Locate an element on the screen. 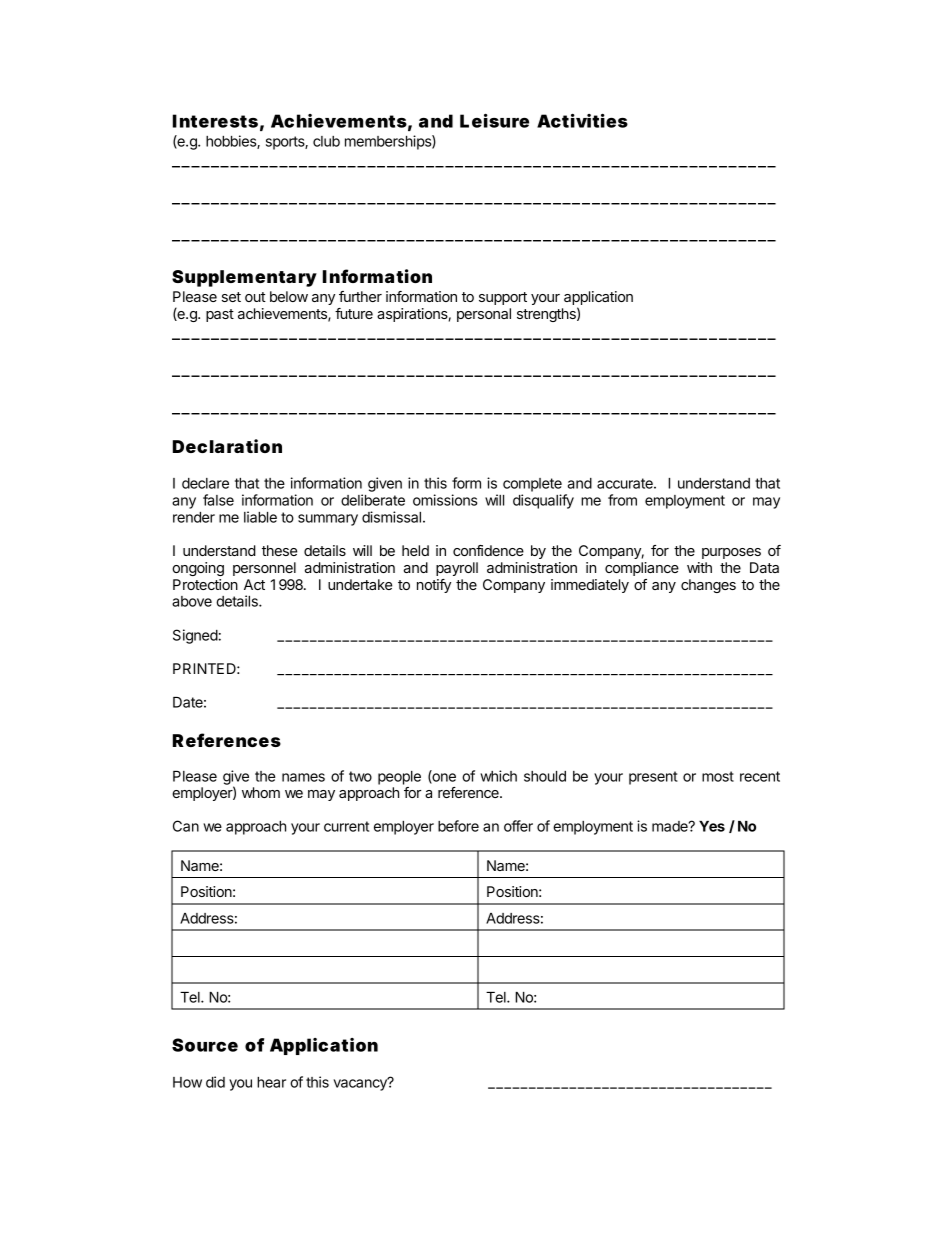 The height and width of the screenshot is (1233, 952). personnel is located at coordinates (264, 569).
